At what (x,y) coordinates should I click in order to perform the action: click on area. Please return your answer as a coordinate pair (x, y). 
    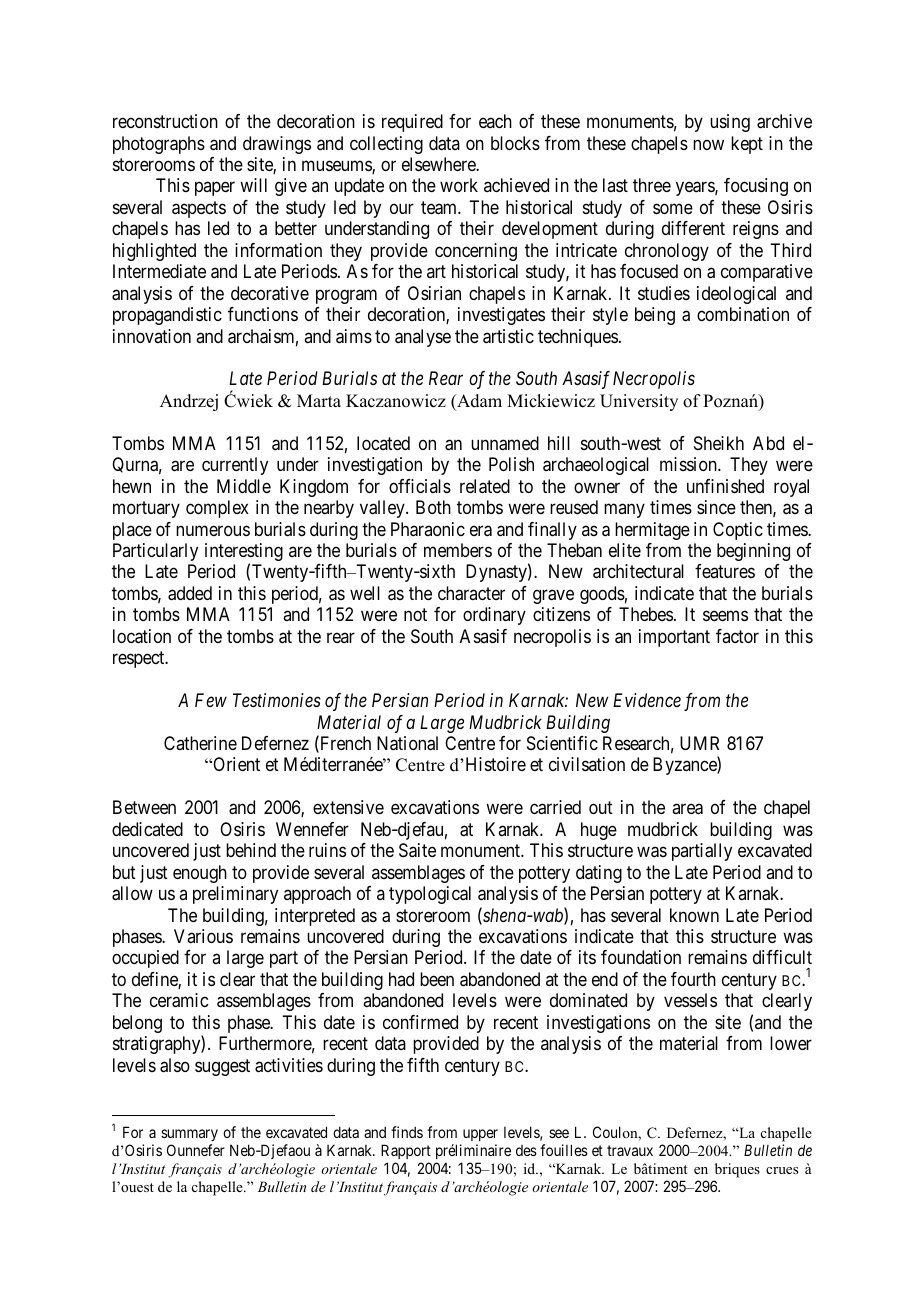
    Looking at the image, I should click on (687, 809).
